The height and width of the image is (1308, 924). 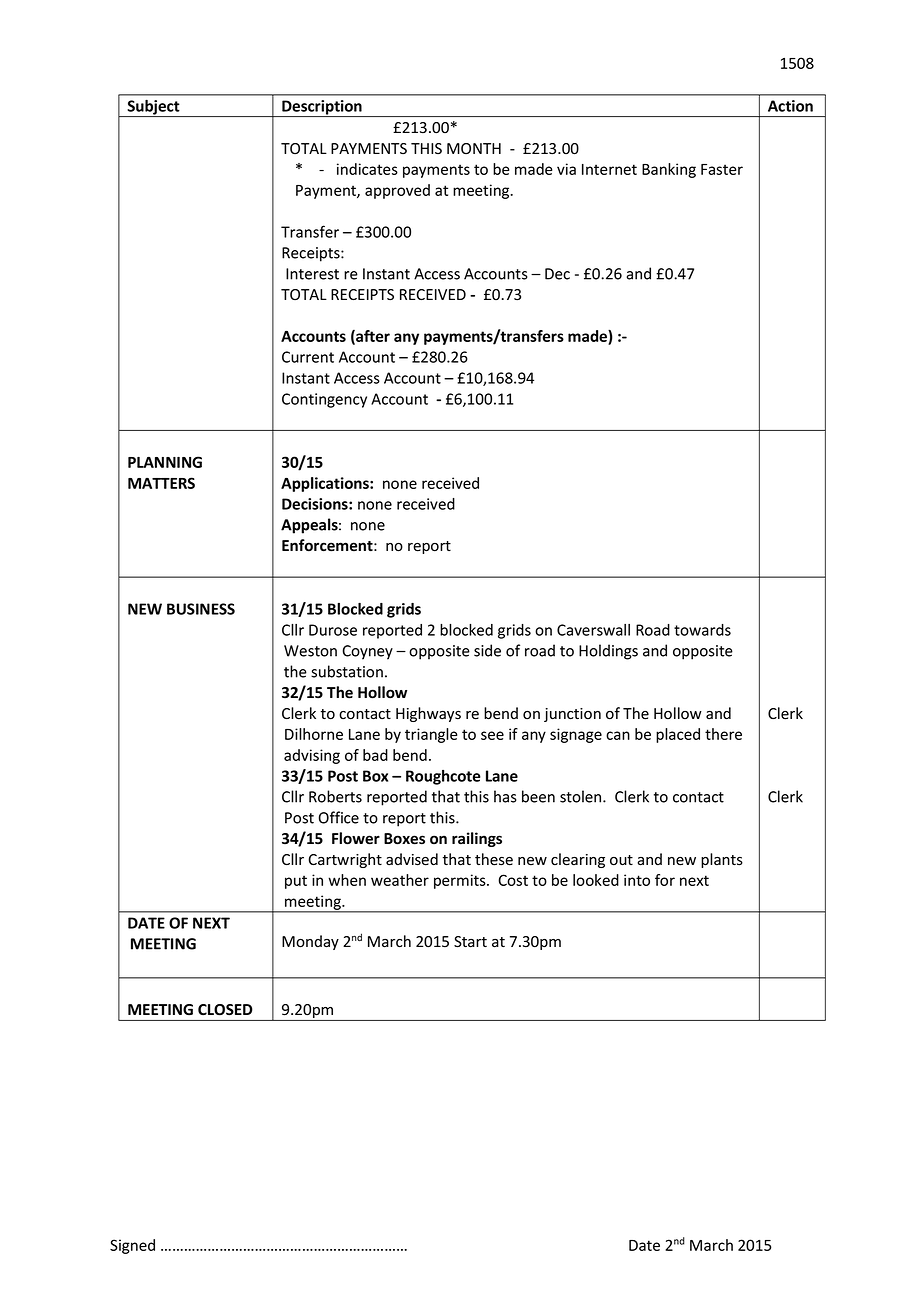 What do you see at coordinates (722, 169) in the image?
I see `Faster` at bounding box center [722, 169].
